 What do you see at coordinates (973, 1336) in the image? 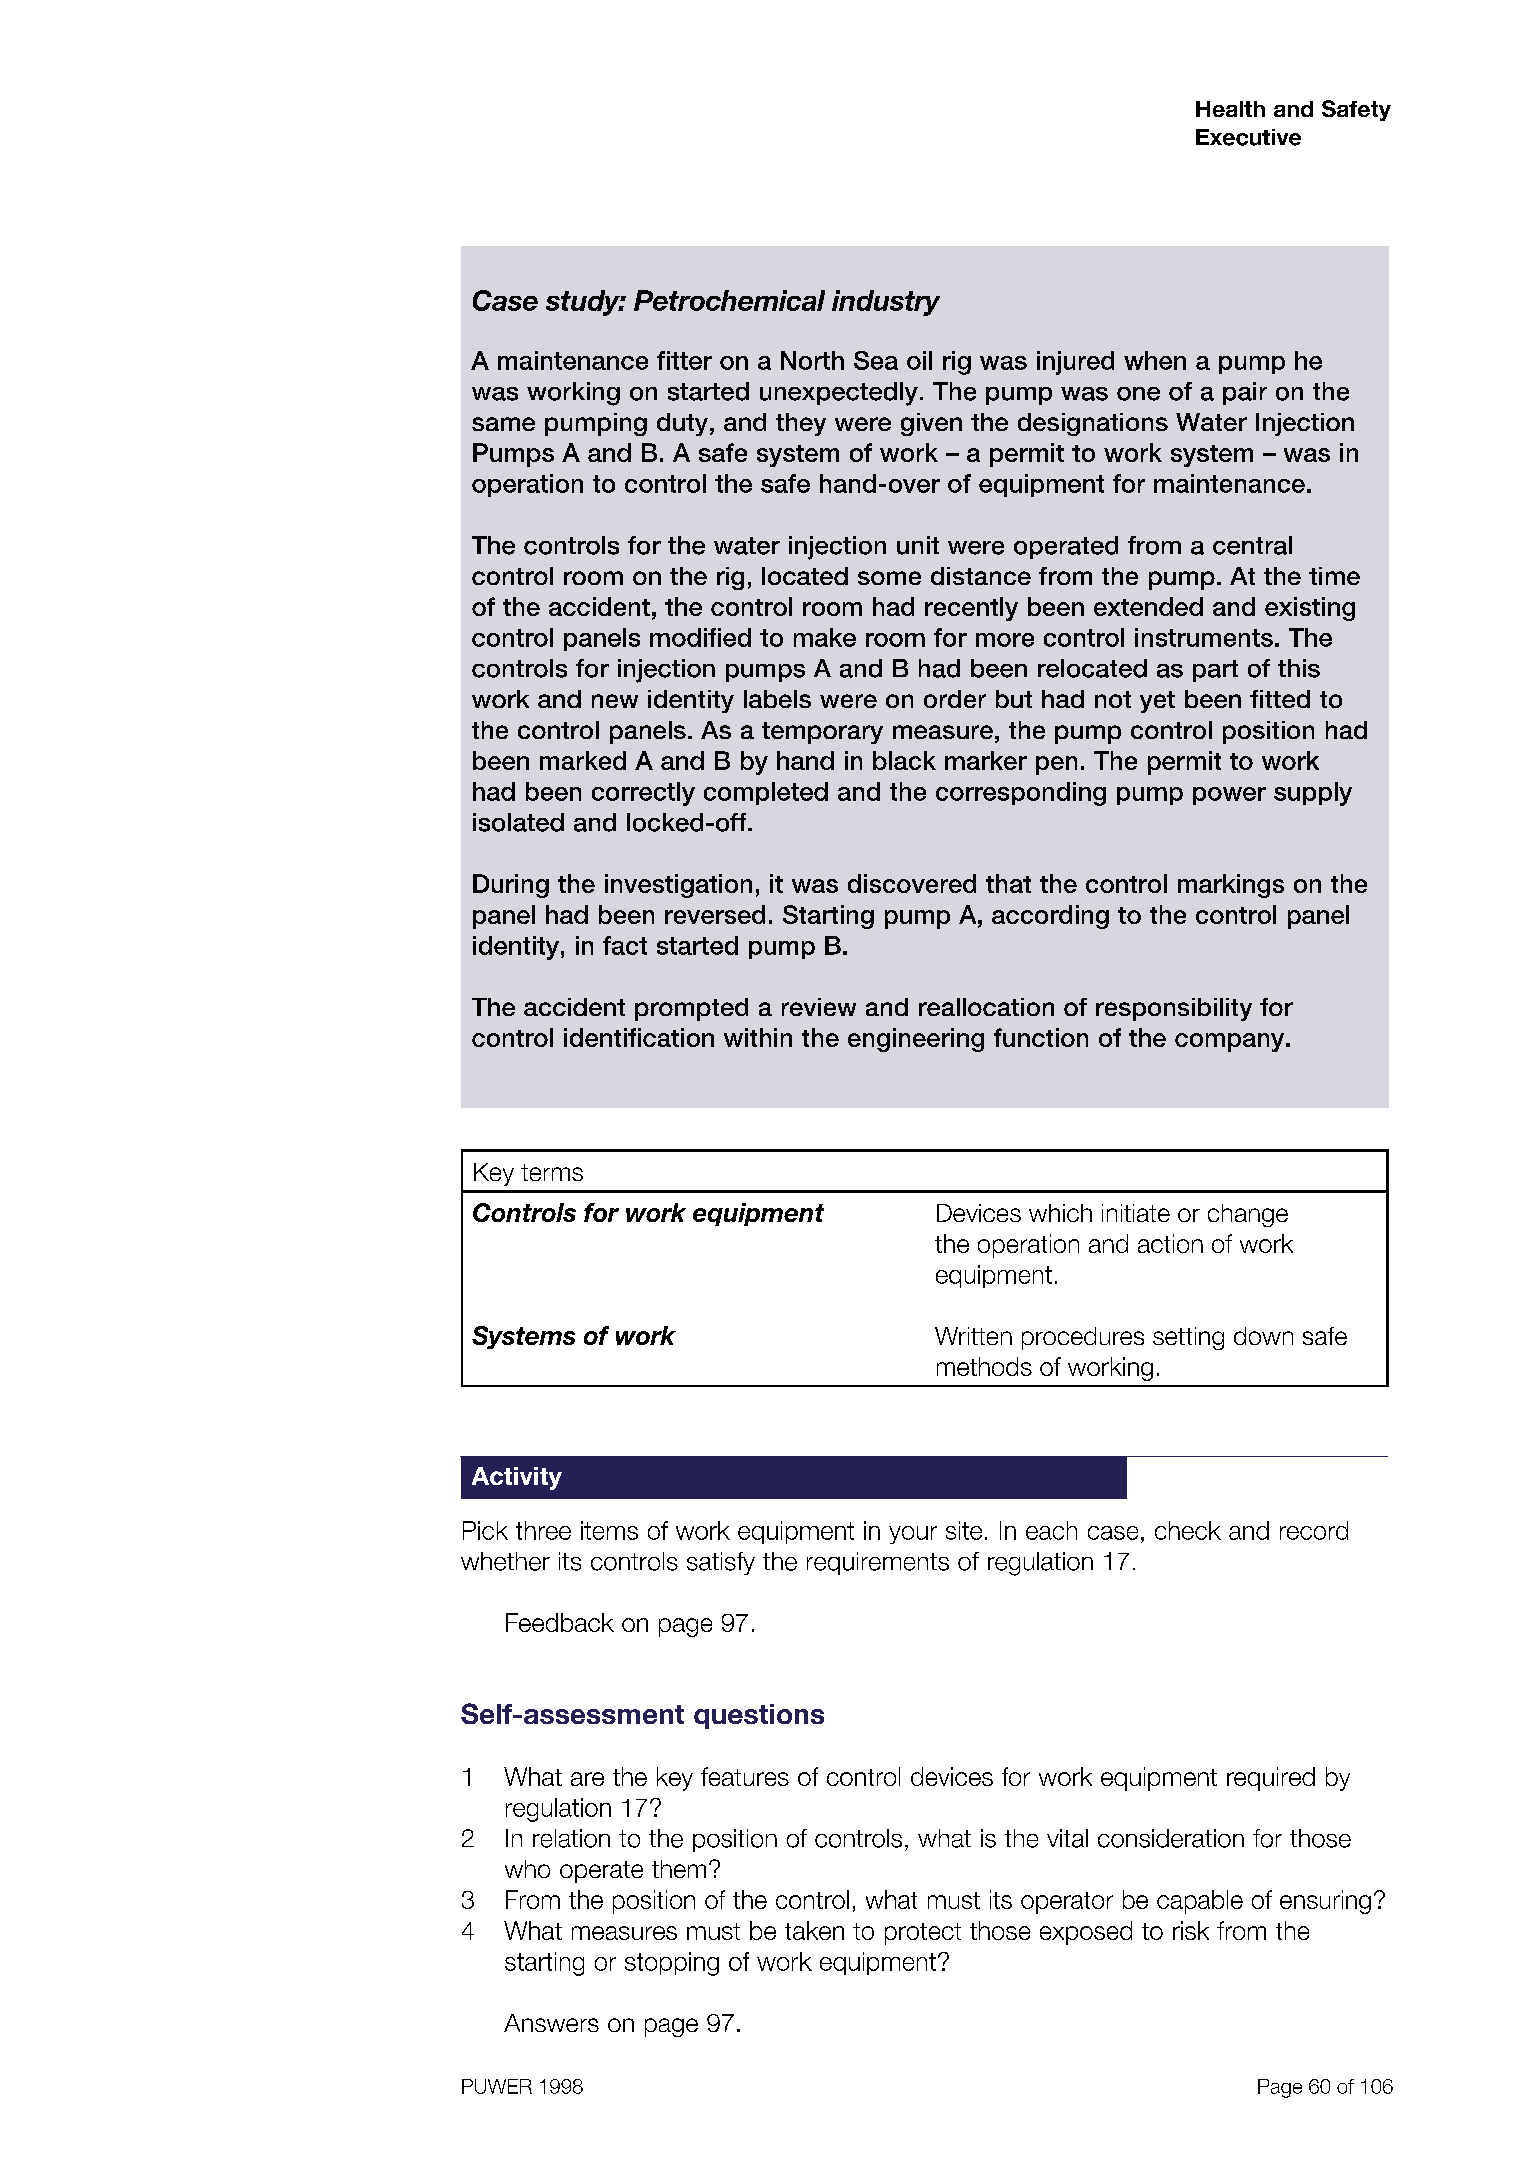
I see `Written` at bounding box center [973, 1336].
